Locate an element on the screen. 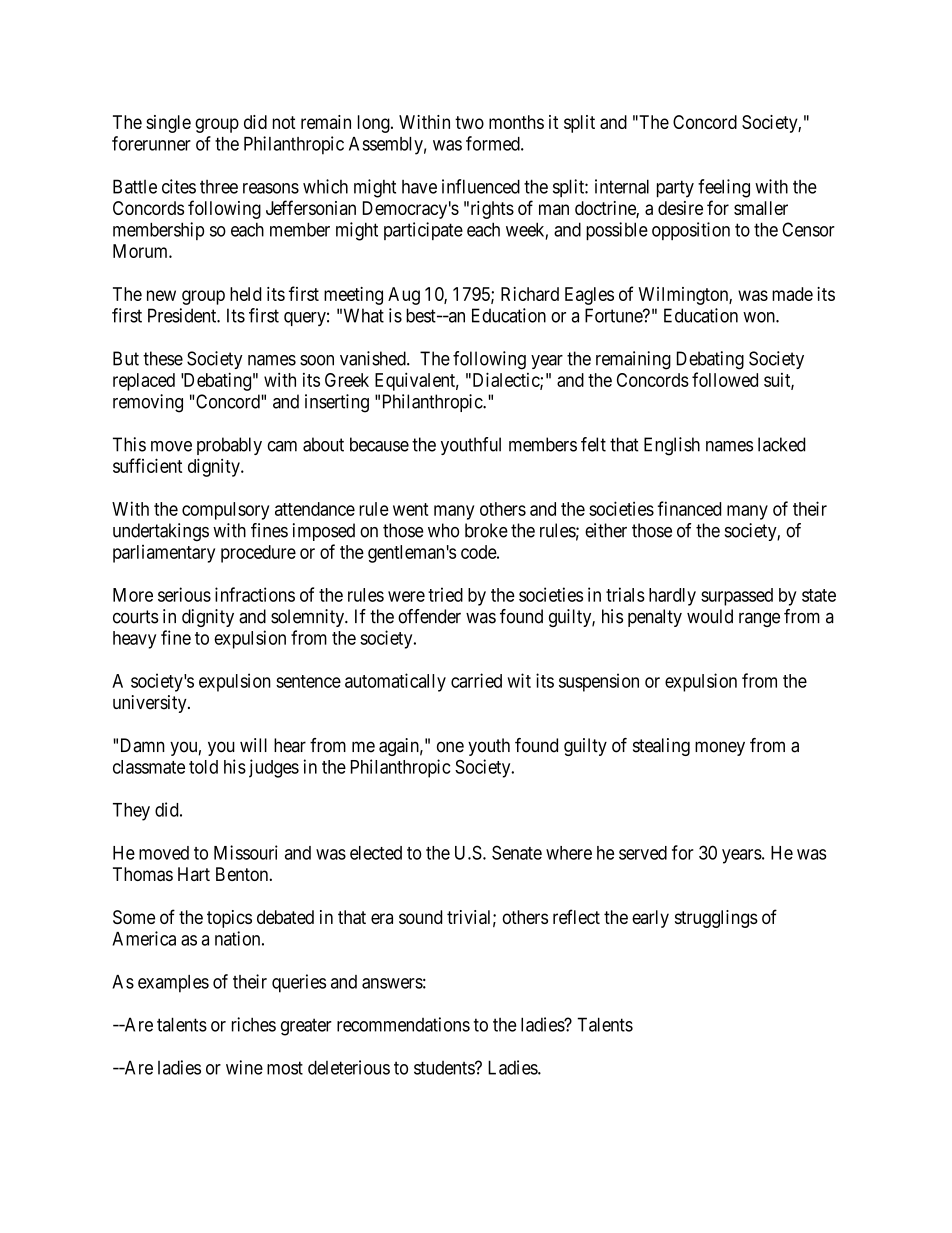  Missouri is located at coordinates (246, 852).
